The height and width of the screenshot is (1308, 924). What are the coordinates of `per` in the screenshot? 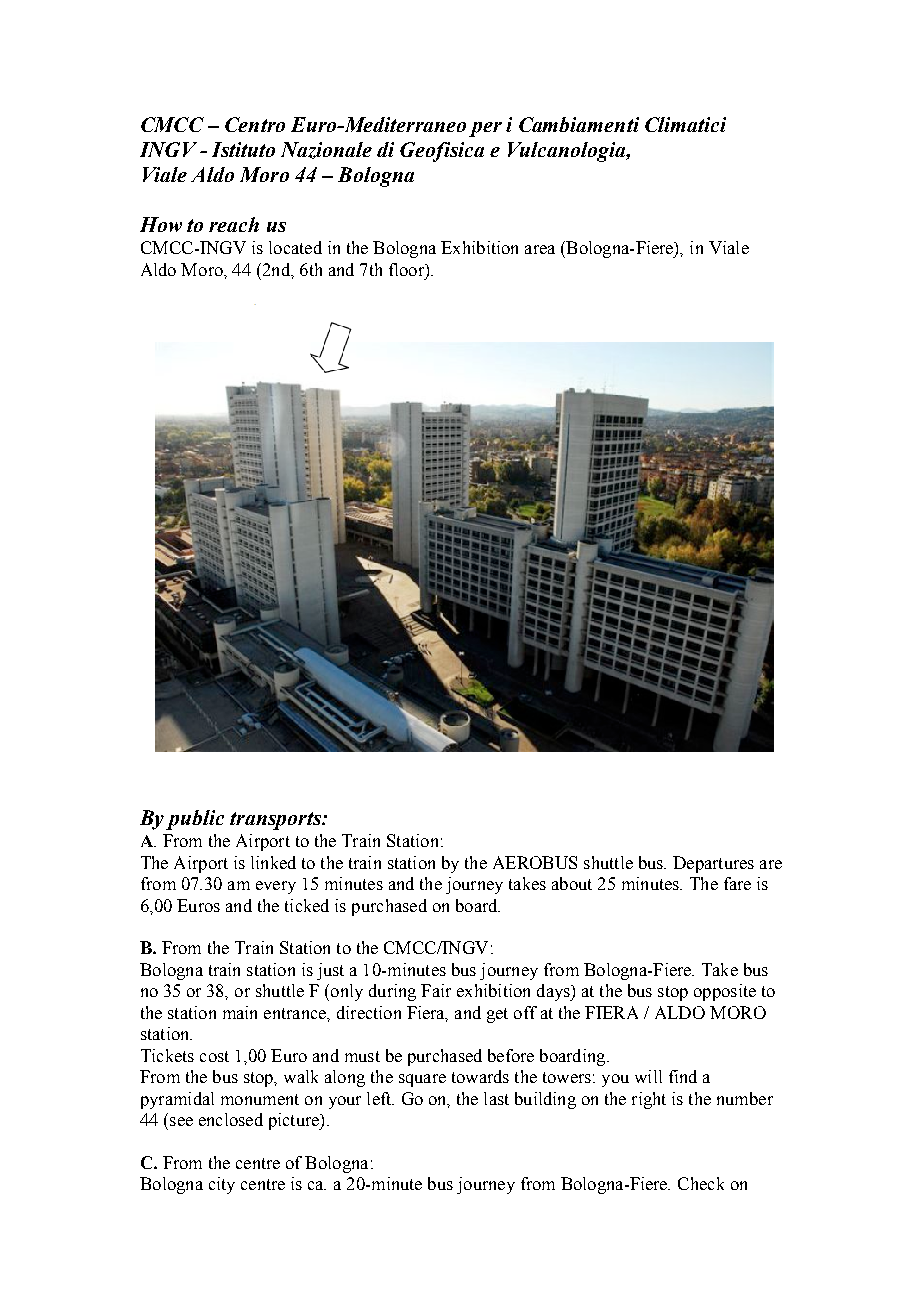 It's located at (485, 129).
